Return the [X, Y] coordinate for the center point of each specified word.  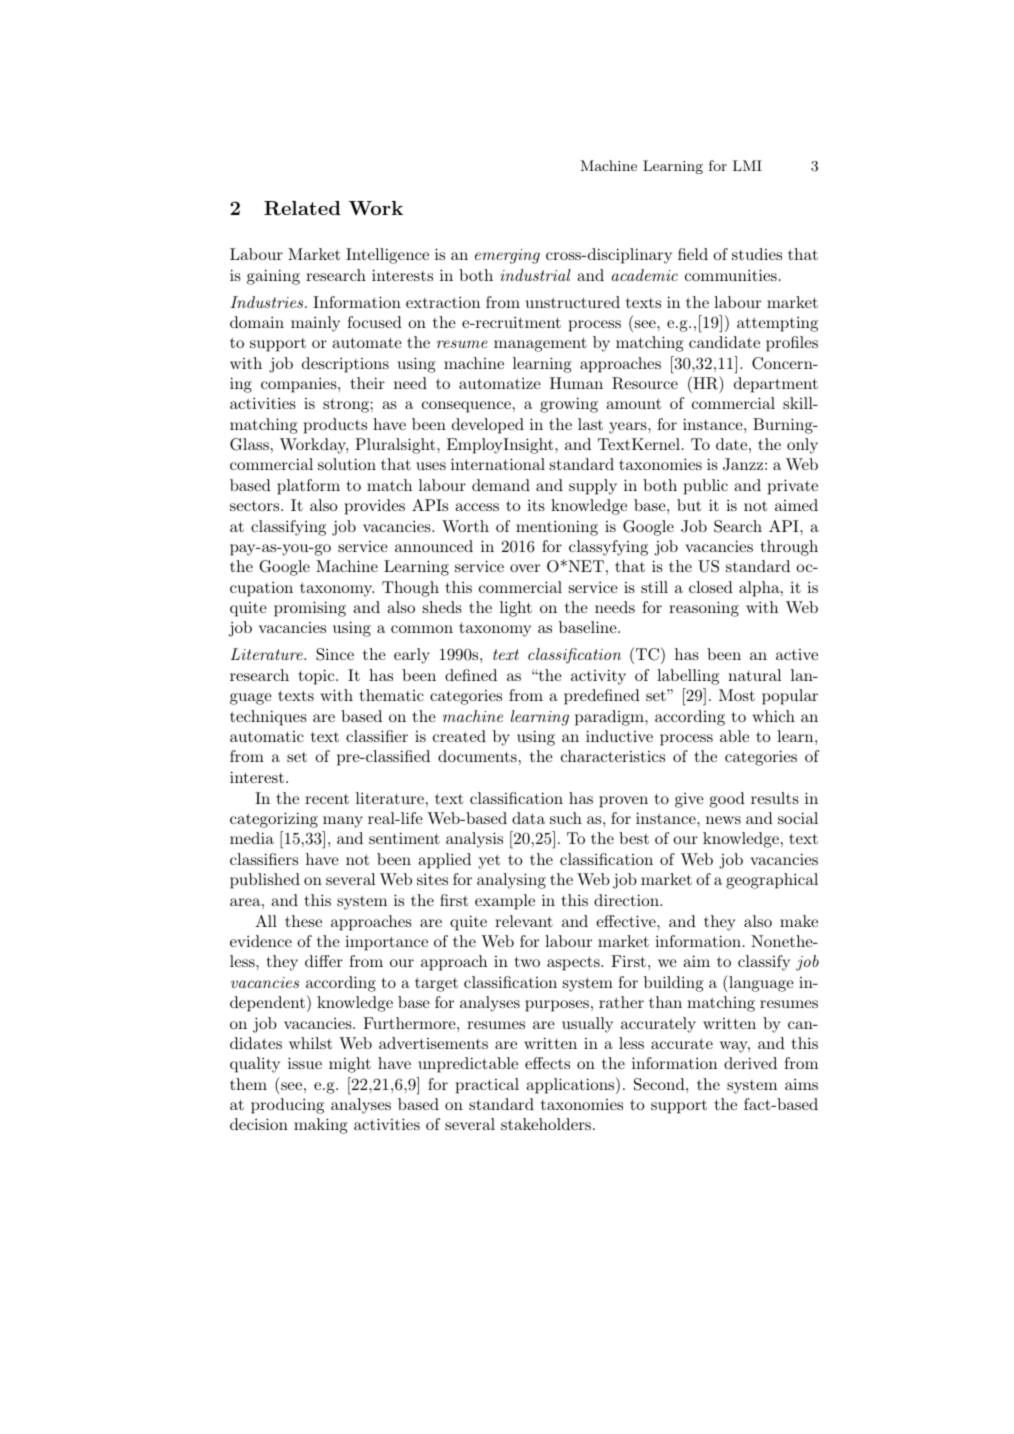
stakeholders [546, 1124]
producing [287, 1106]
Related [302, 208]
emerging [507, 256]
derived [750, 1063]
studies [757, 254]
